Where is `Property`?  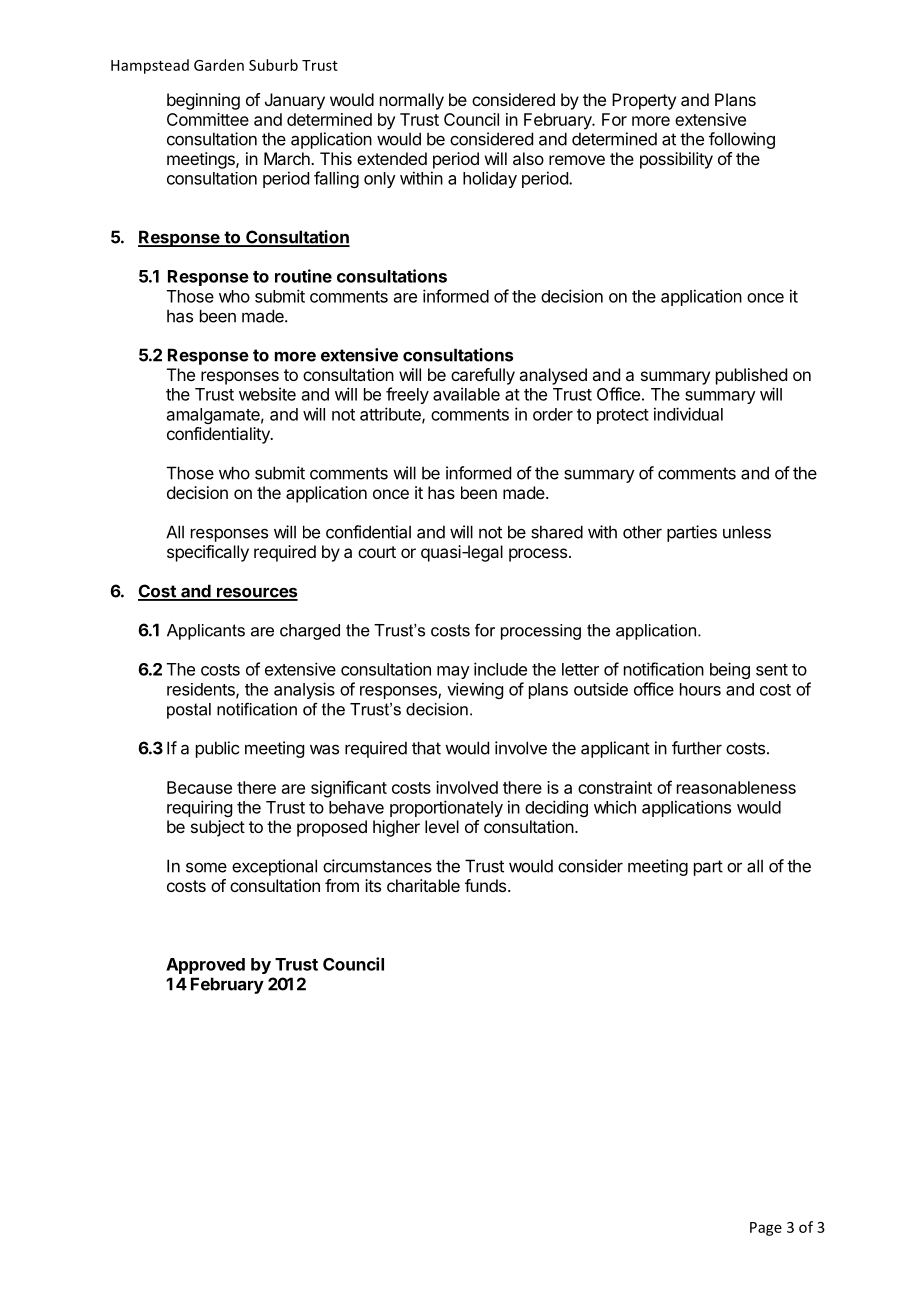 Property is located at coordinates (644, 101).
